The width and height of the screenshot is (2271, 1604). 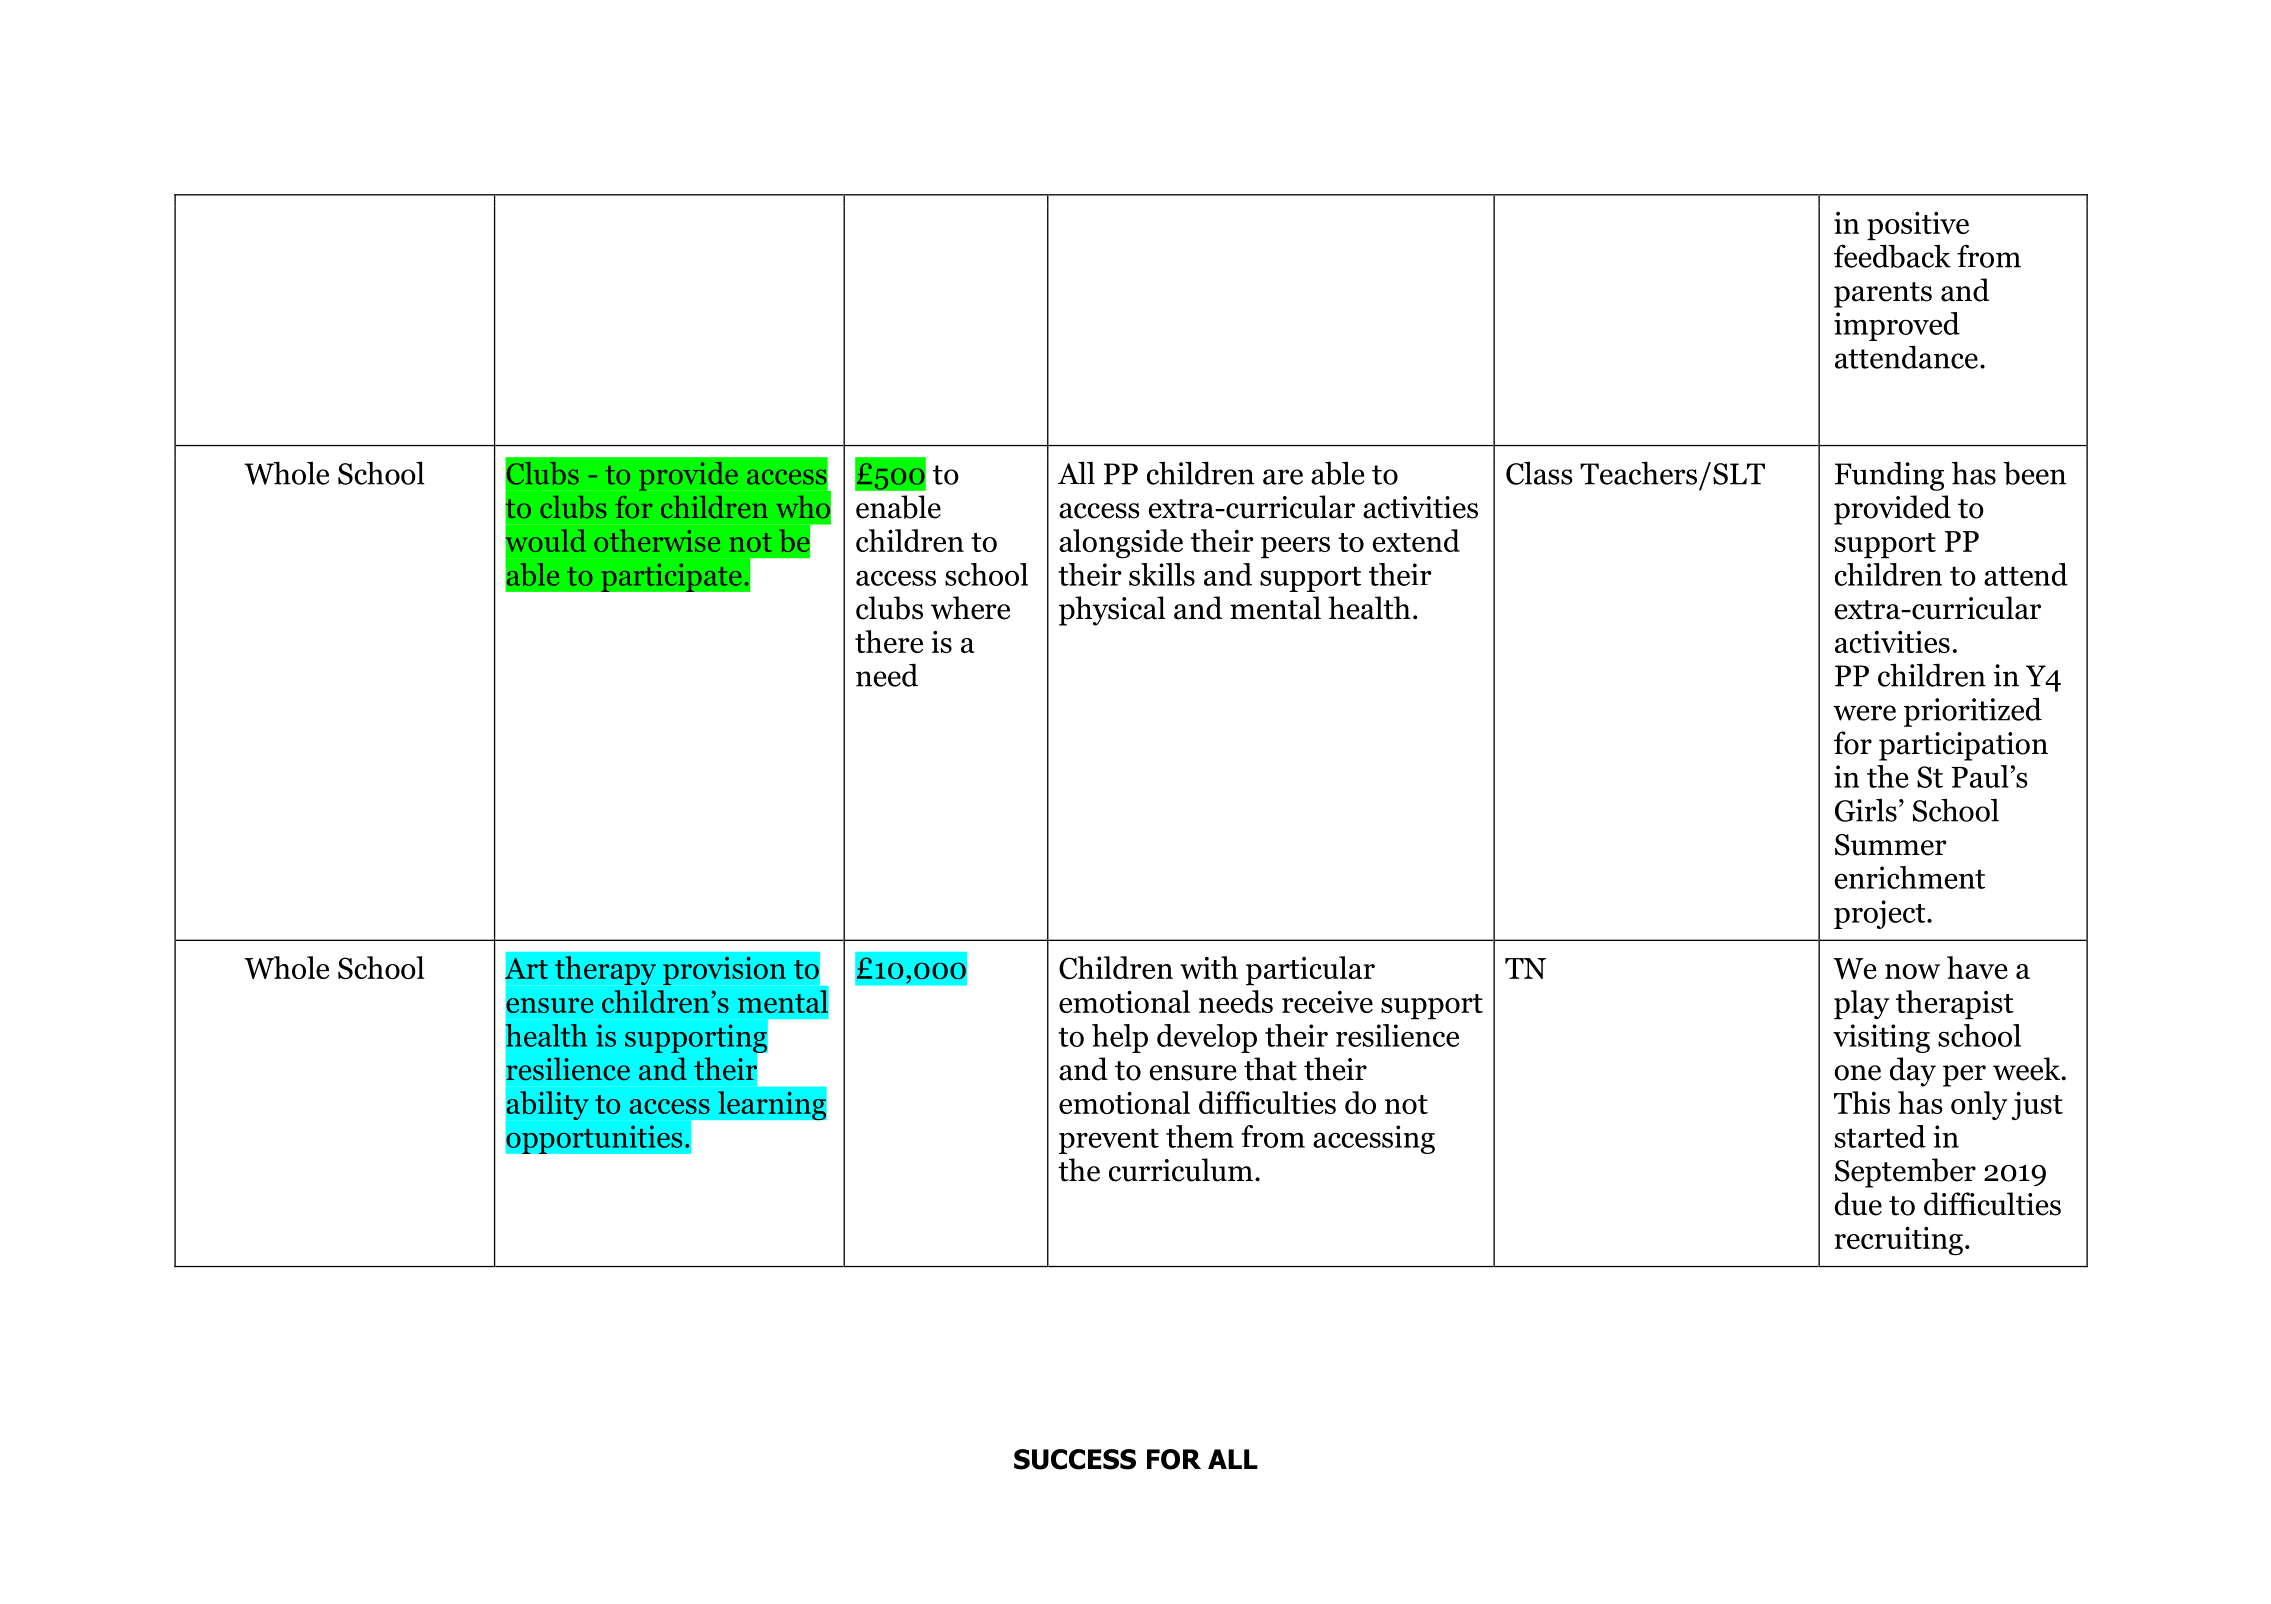 What do you see at coordinates (1539, 473) in the screenshot?
I see `Class` at bounding box center [1539, 473].
